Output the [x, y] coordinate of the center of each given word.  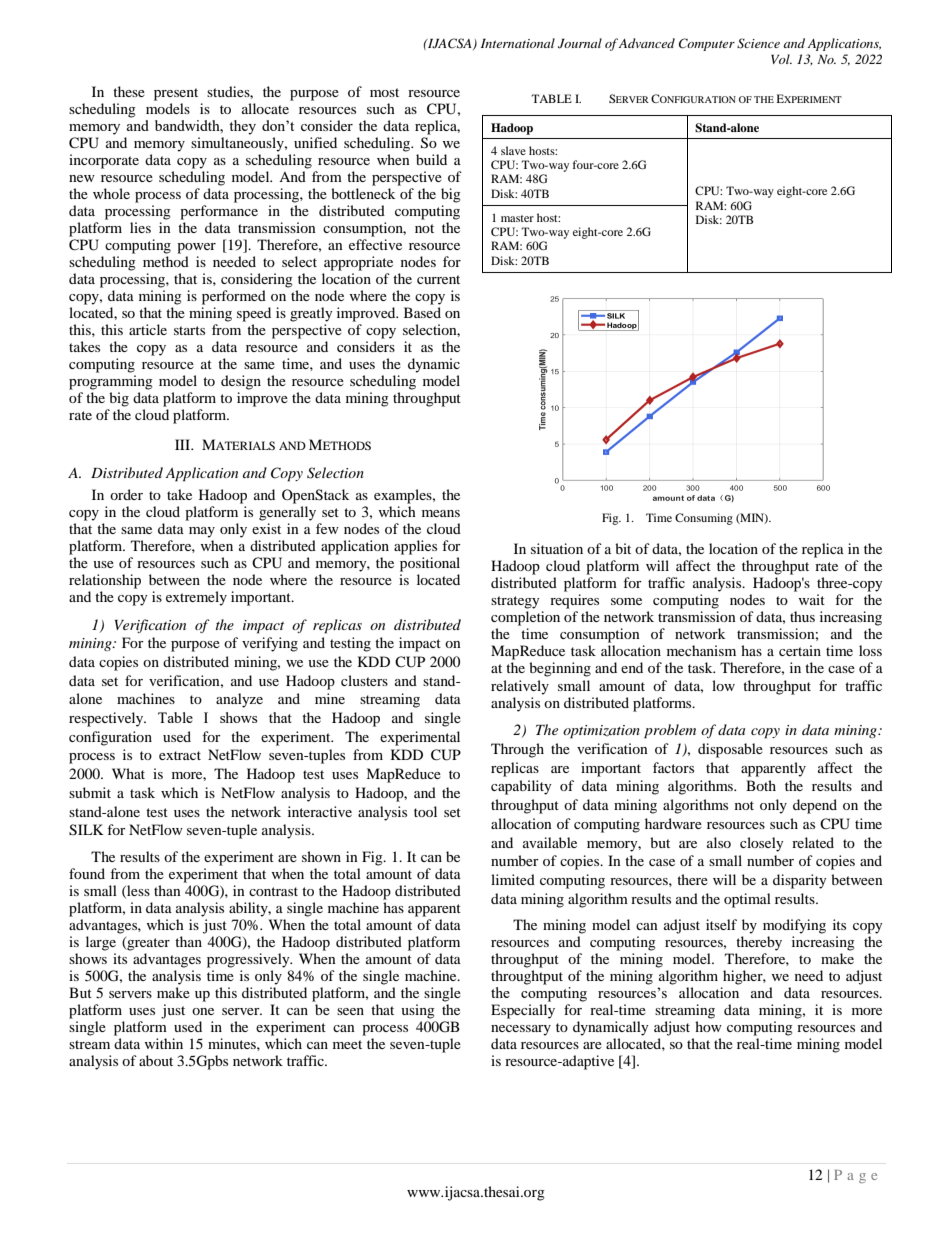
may [202, 532]
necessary [521, 1030]
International [518, 43]
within [163, 1043]
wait [811, 599]
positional [430, 564]
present [176, 94]
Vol [781, 59]
